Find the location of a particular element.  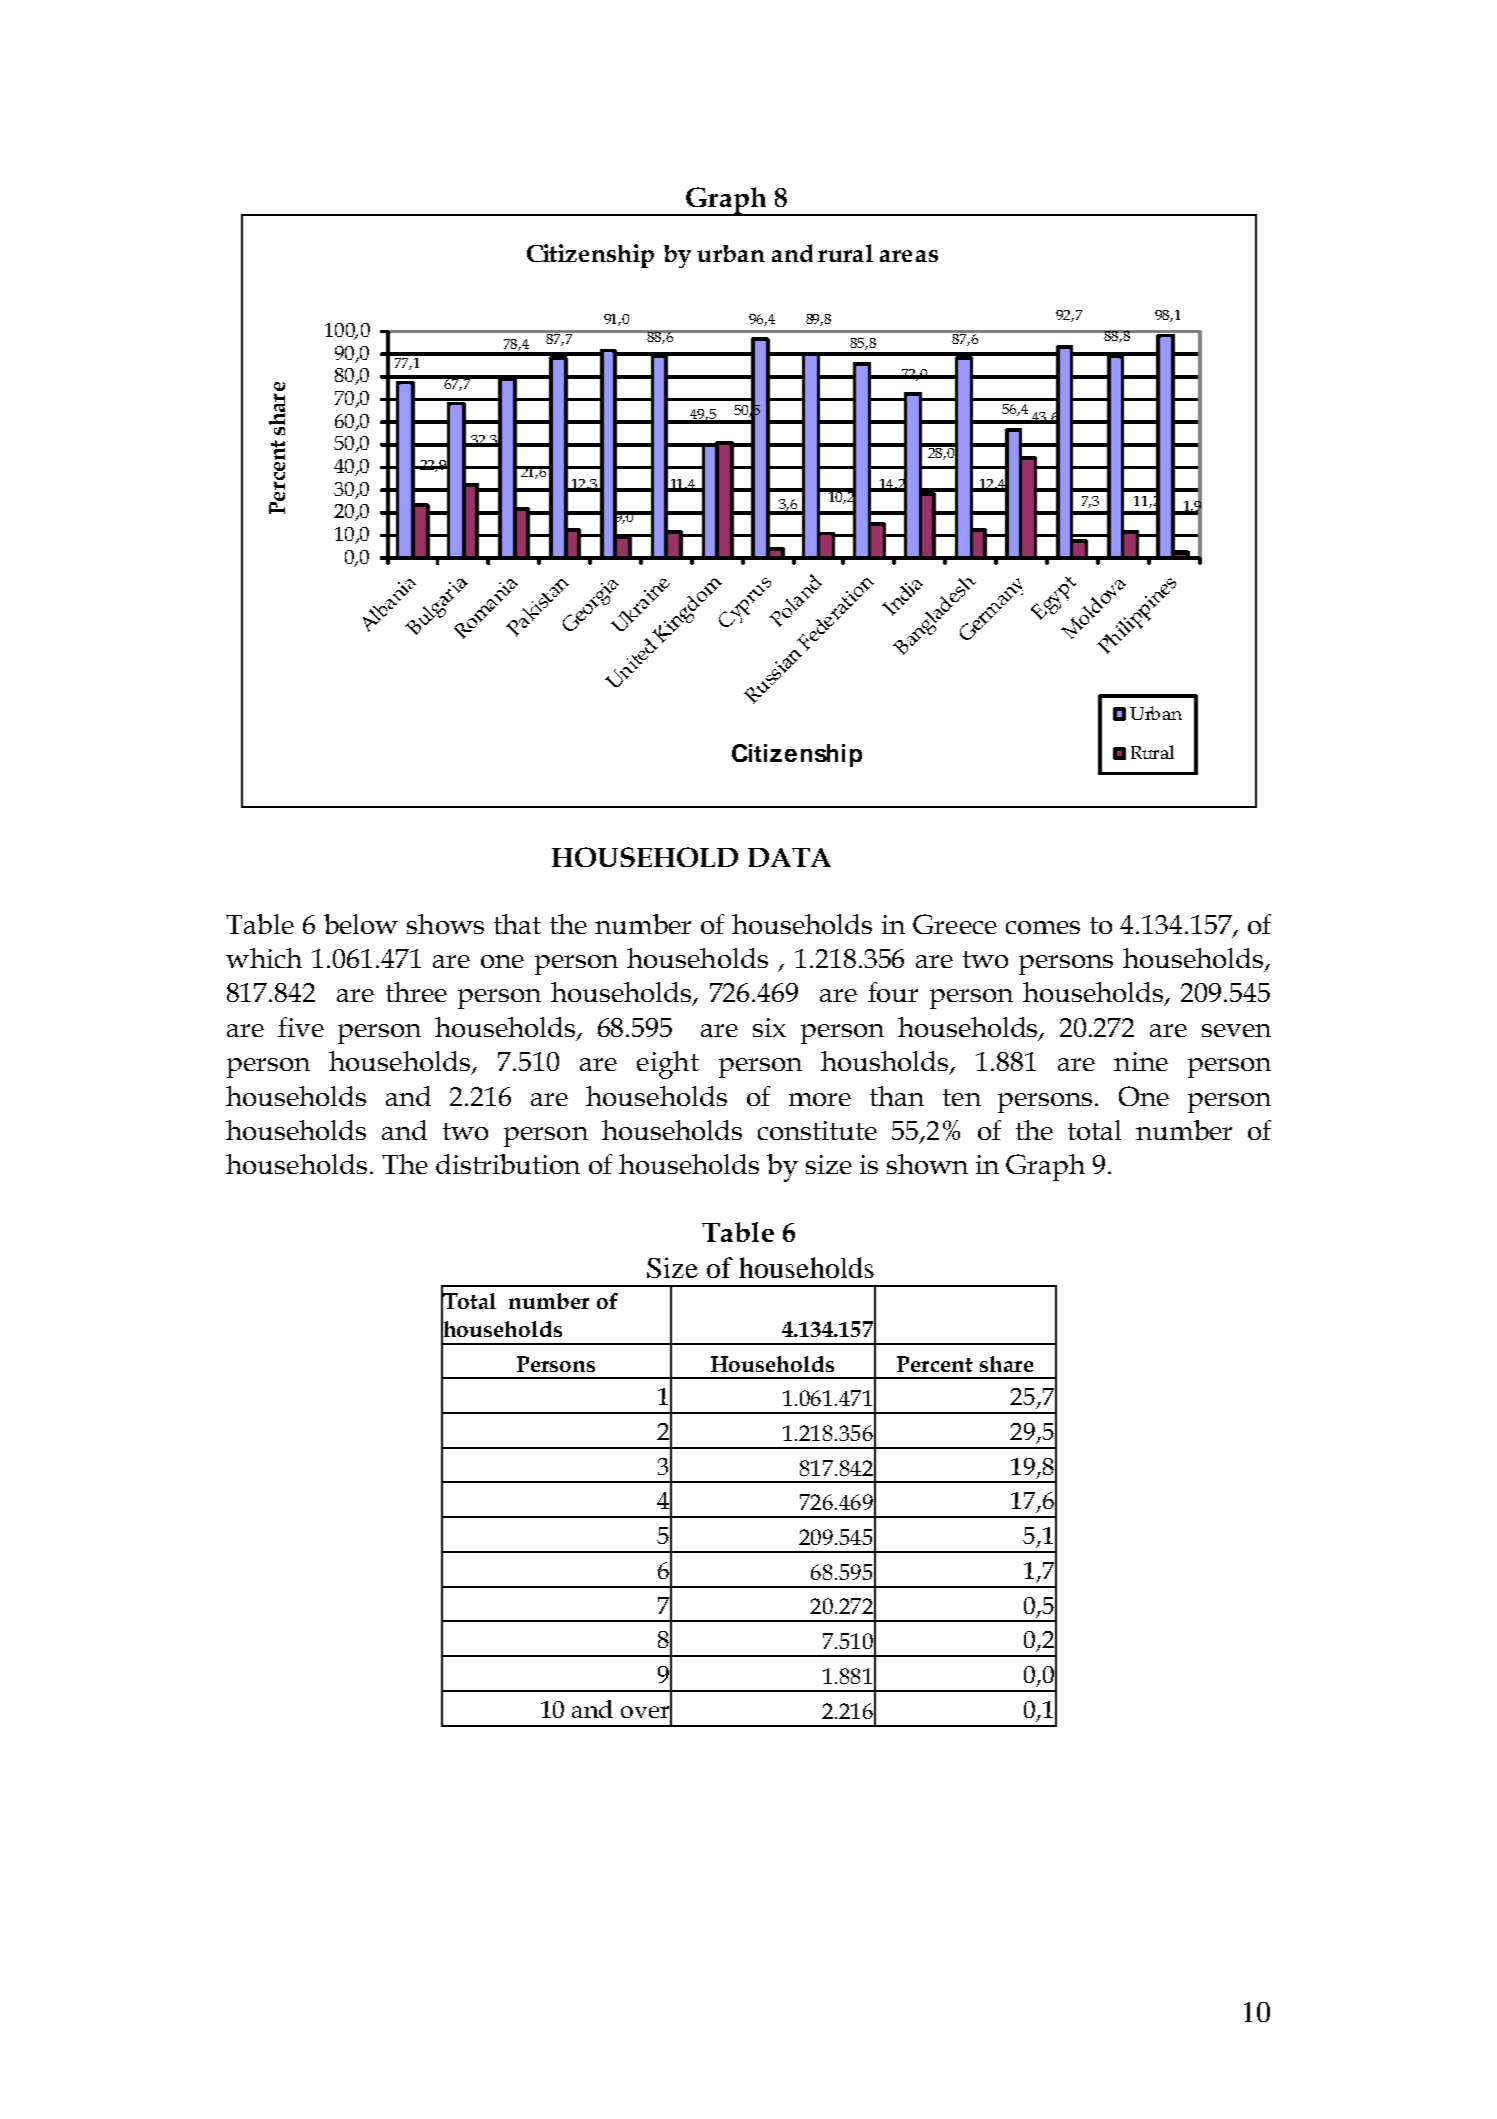

DATA is located at coordinates (789, 857).
